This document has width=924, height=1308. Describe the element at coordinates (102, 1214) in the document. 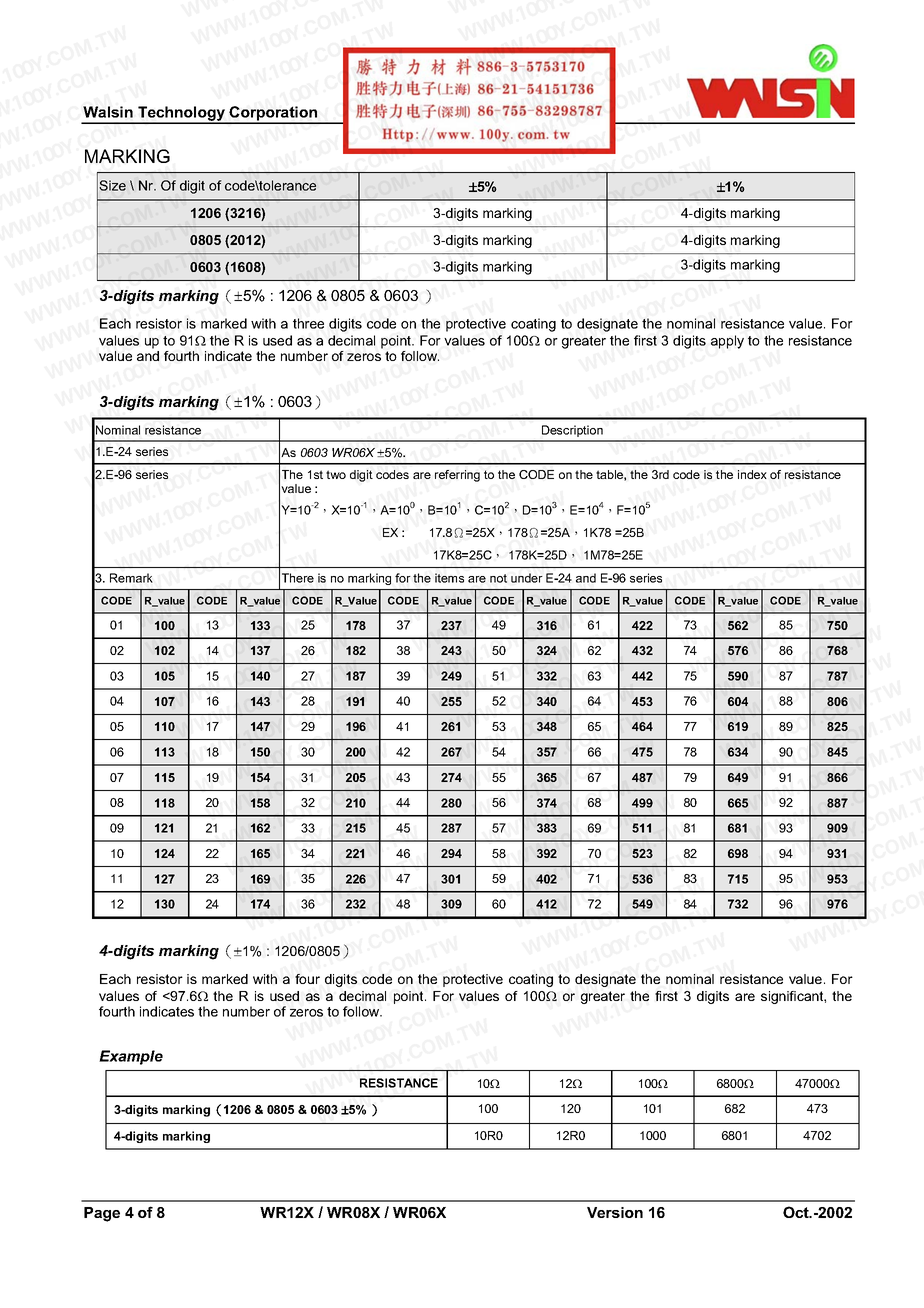

I see `Page` at that location.
